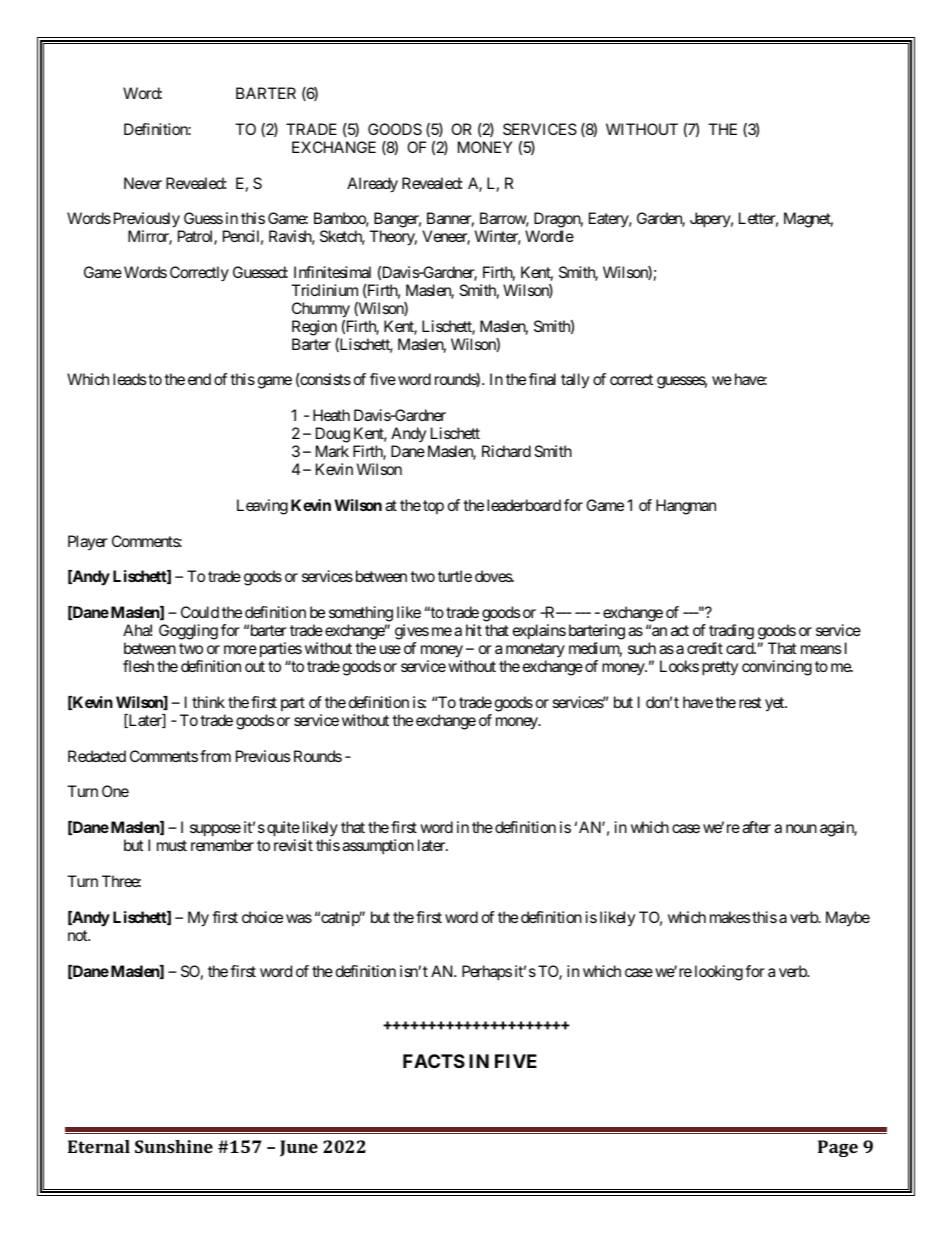 This screenshot has width=952, height=1233. I want to click on Richard, so click(506, 451).
